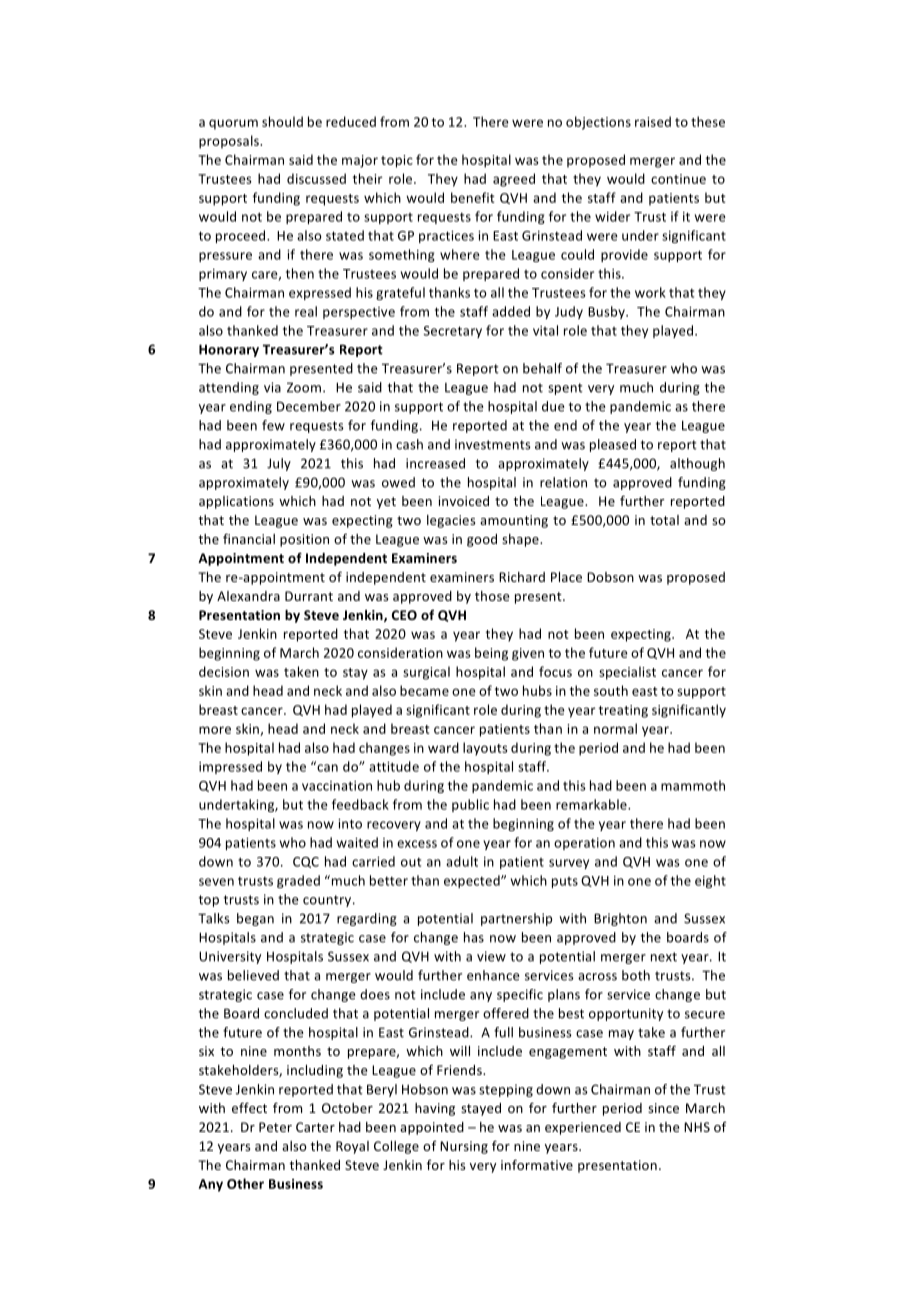 The height and width of the image is (1308, 924). Describe the element at coordinates (306, 862) in the image. I see `CQC` at that location.
